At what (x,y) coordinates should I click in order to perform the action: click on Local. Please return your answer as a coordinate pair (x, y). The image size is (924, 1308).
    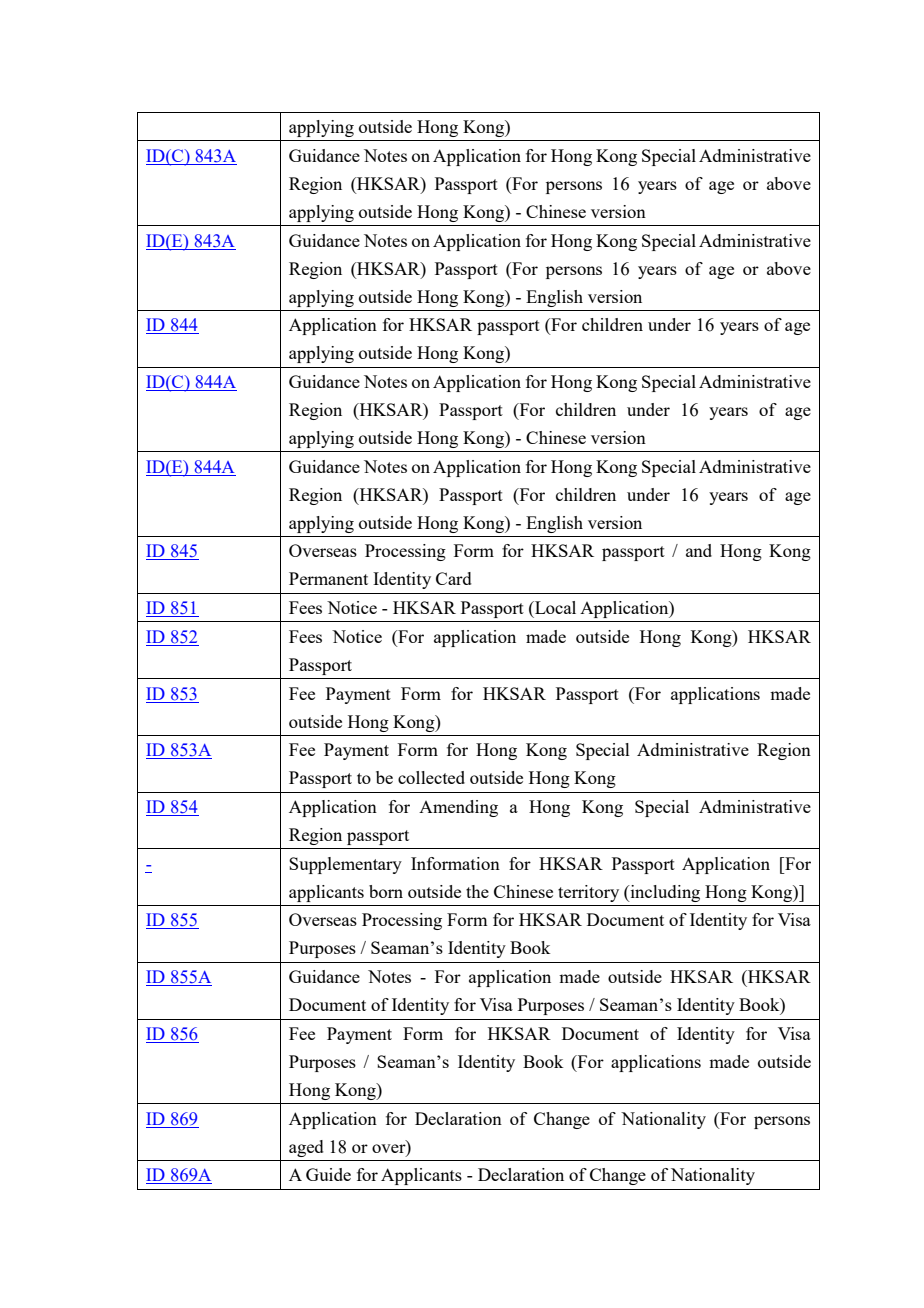
    Looking at the image, I should click on (554, 607).
